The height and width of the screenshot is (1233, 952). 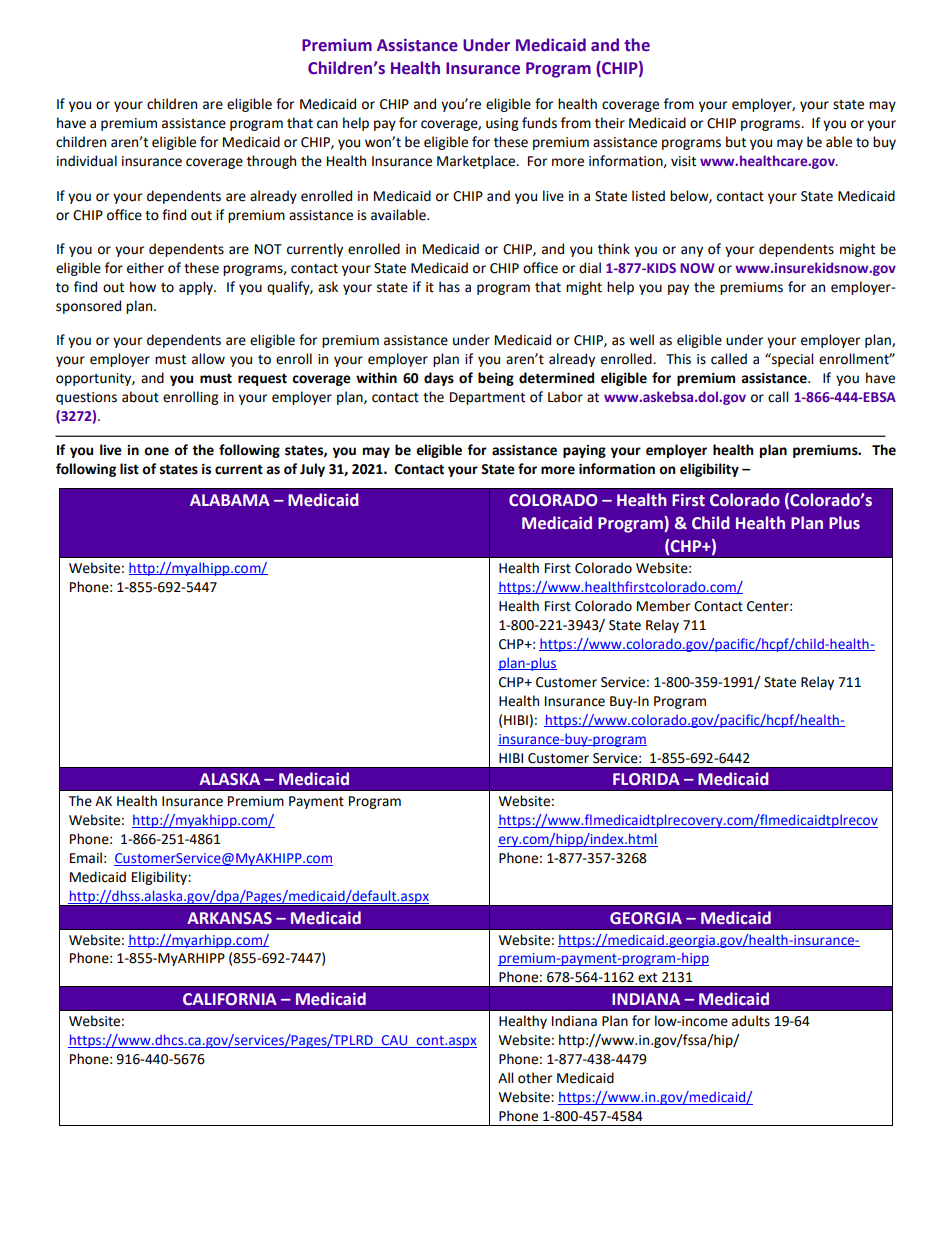 I want to click on adults, so click(x=751, y=1021).
